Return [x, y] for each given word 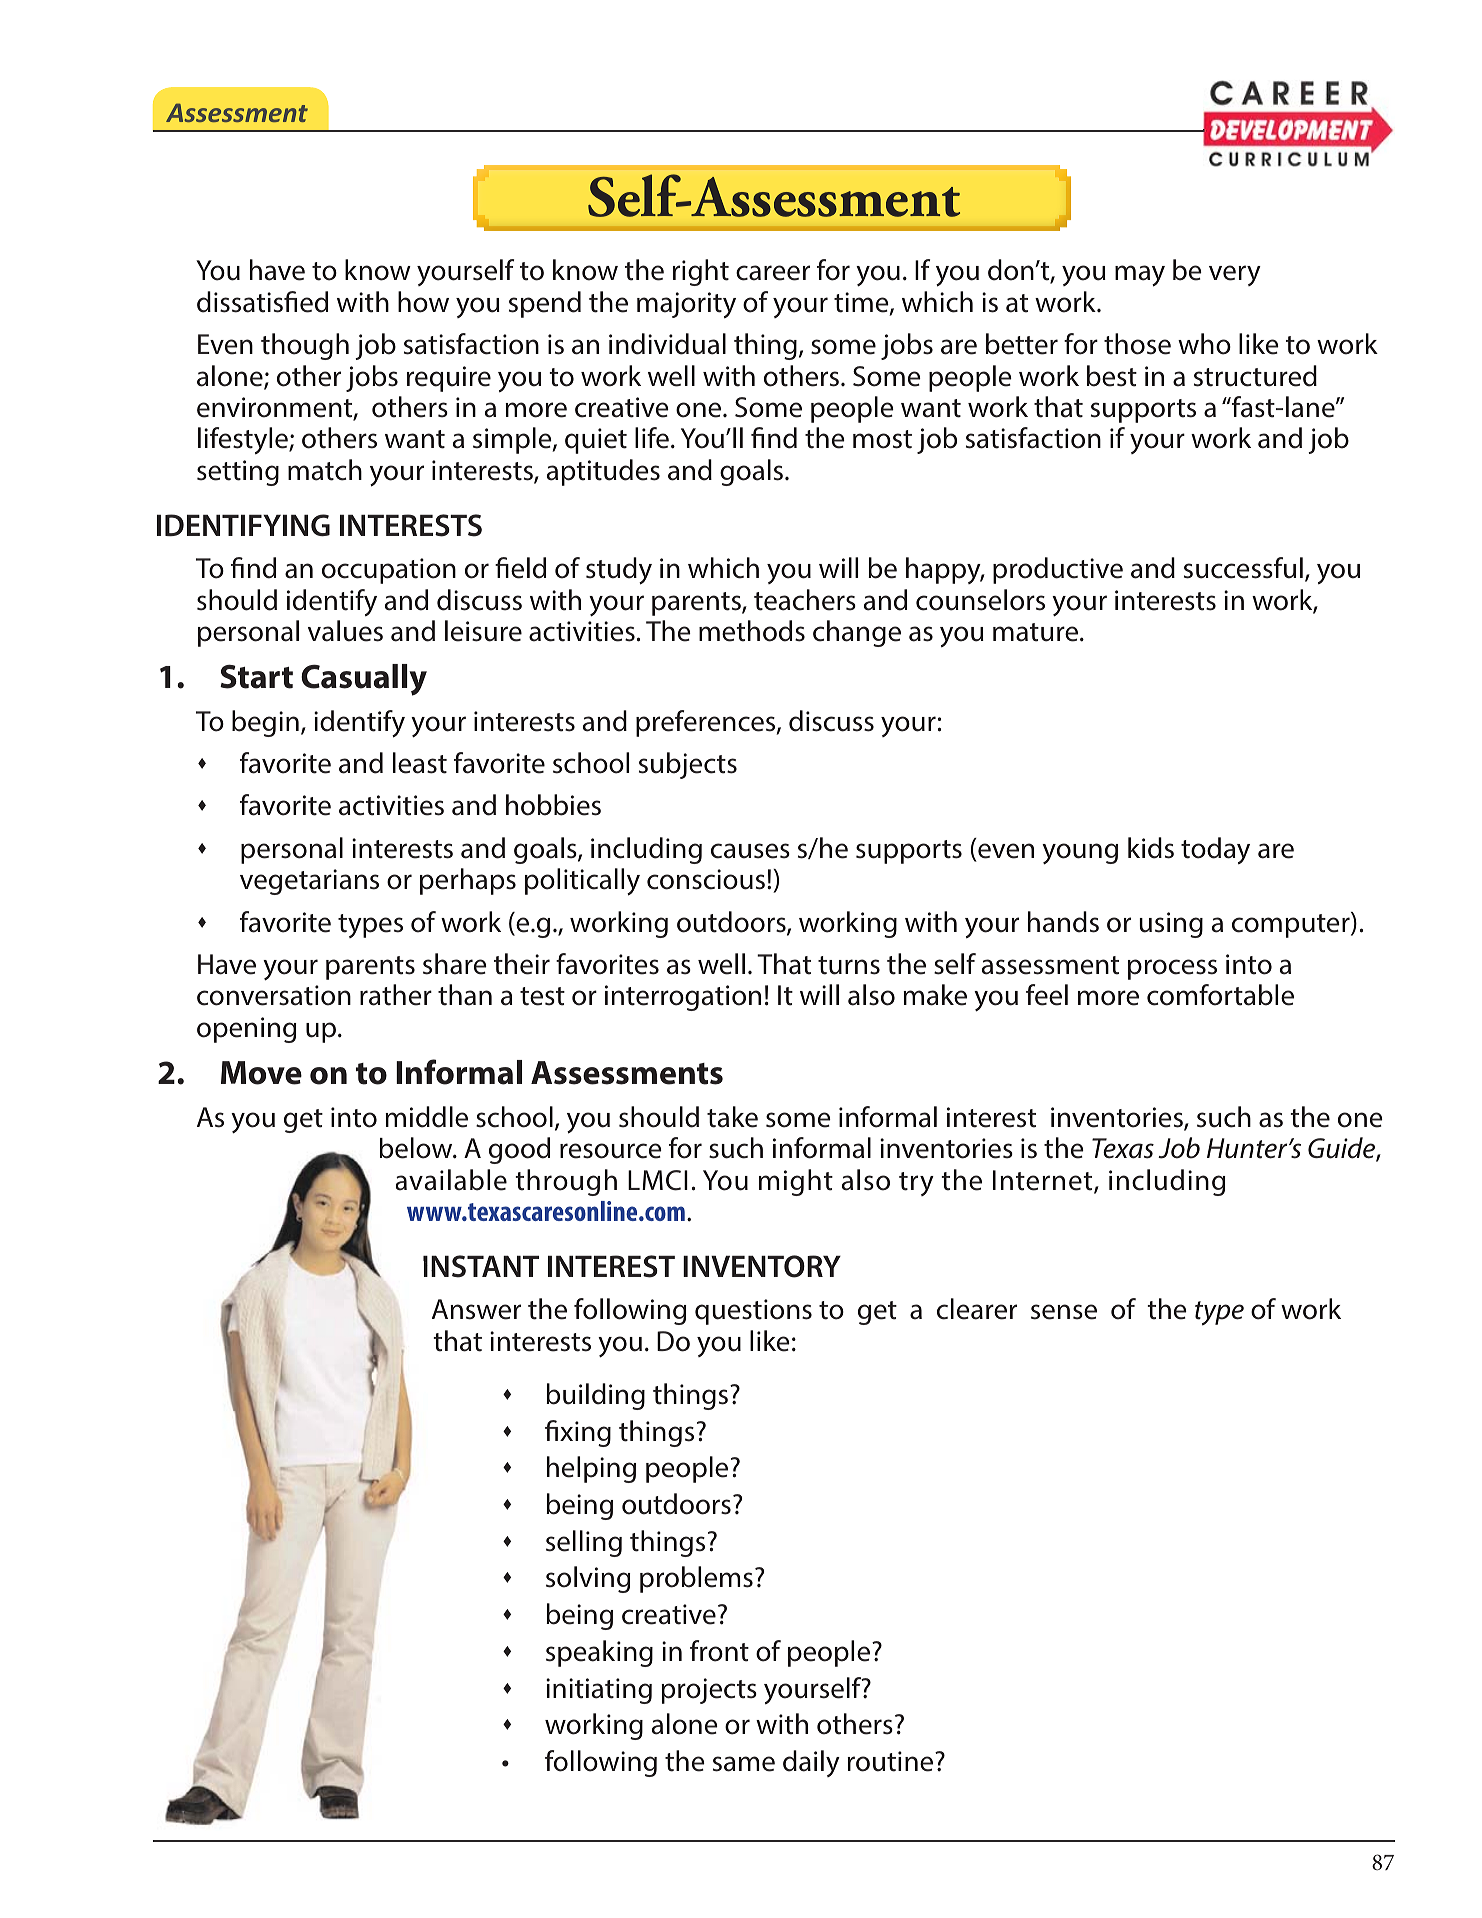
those [1137, 344]
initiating [599, 1691]
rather [396, 995]
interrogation [683, 998]
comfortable [1220, 995]
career [773, 273]
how [423, 302]
